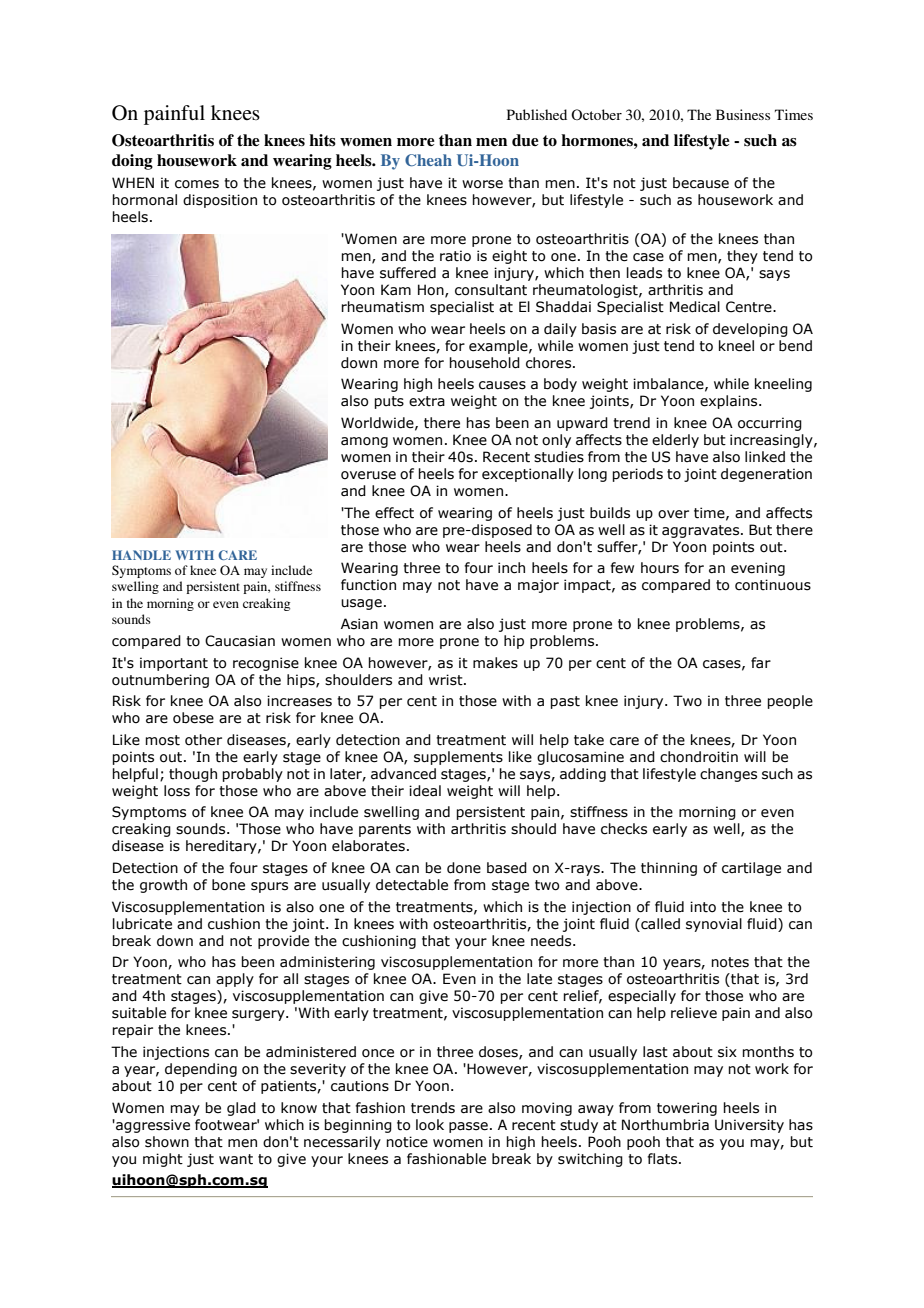 This screenshot has width=924, height=1308. Describe the element at coordinates (495, 663) in the screenshot. I see `makes` at that location.
